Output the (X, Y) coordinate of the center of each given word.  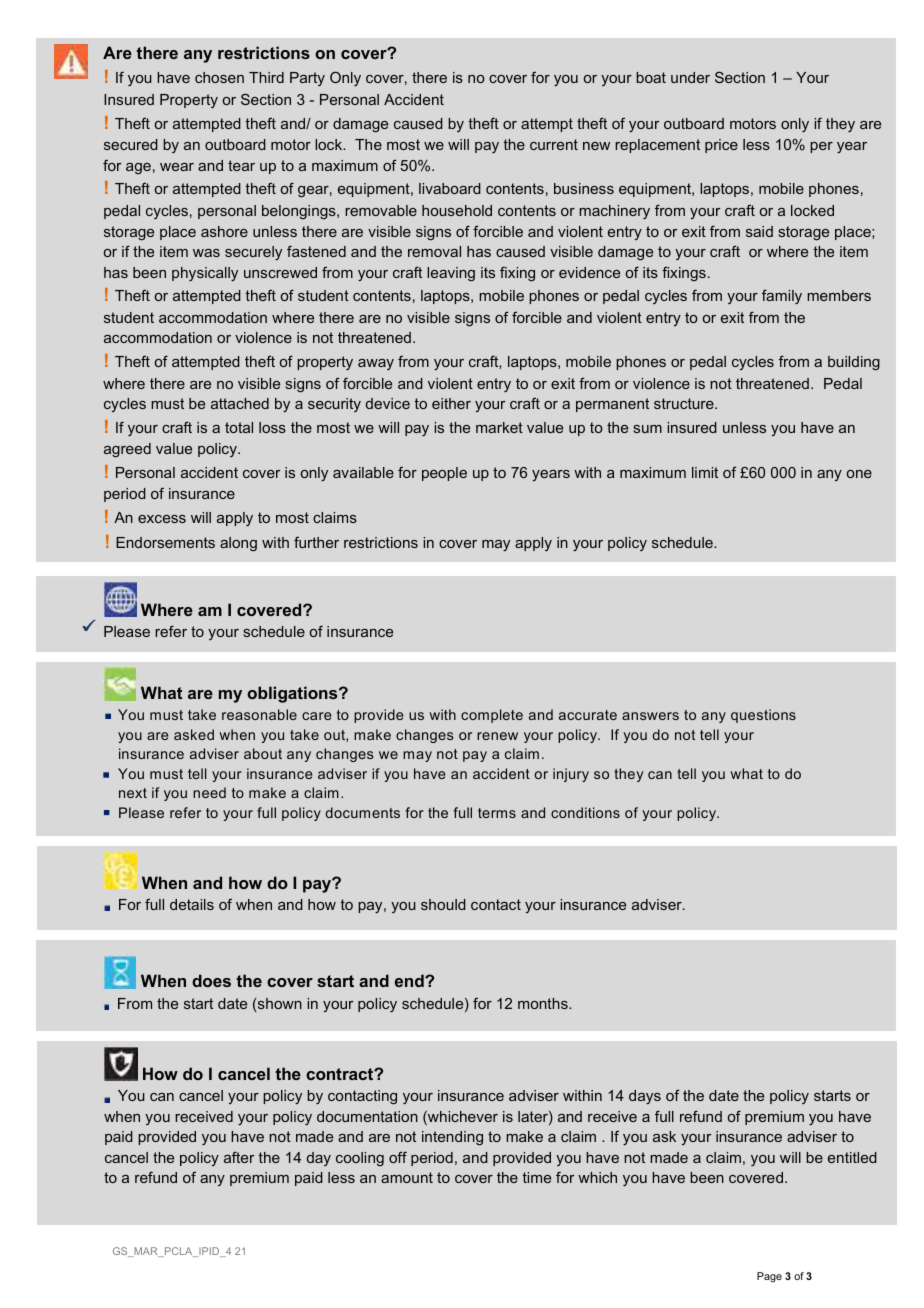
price (721, 146)
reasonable (259, 714)
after (239, 1157)
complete (492, 716)
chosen (219, 77)
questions (763, 716)
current (554, 144)
